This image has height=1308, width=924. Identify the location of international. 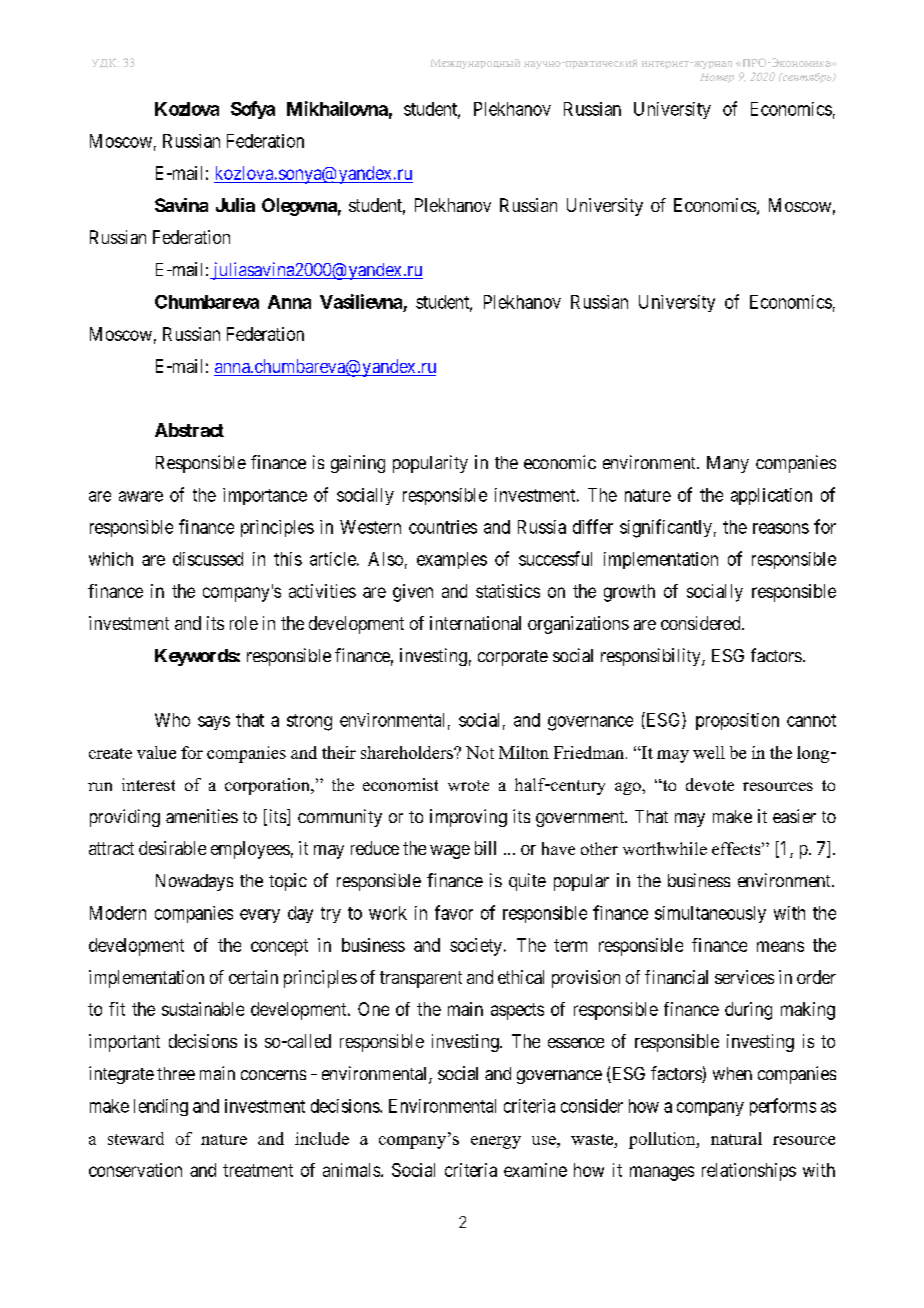
(475, 623).
